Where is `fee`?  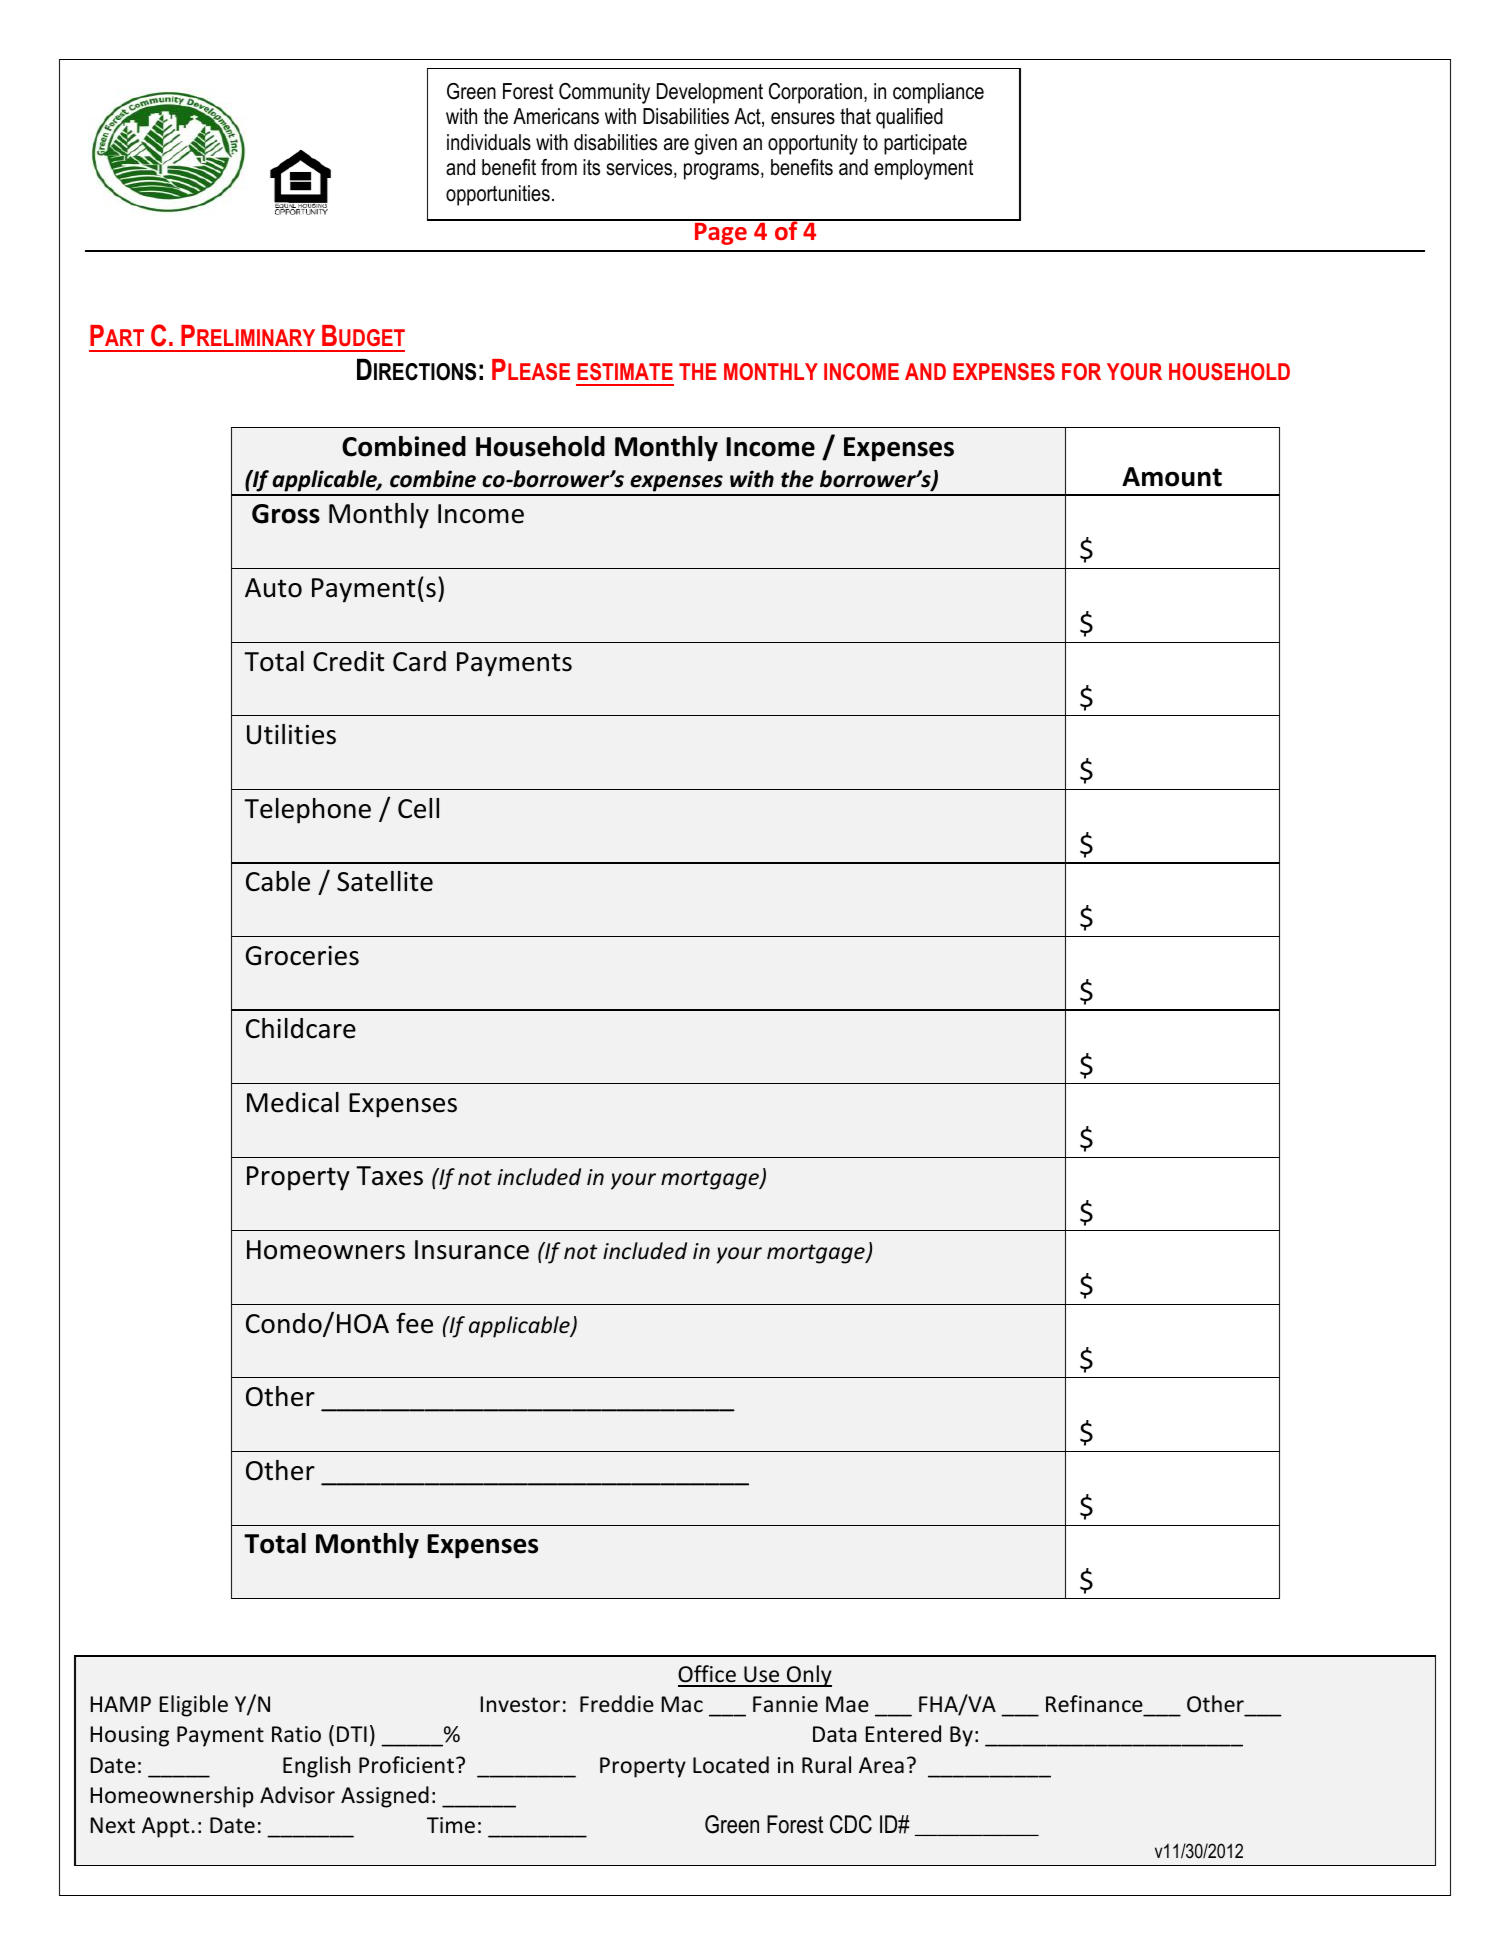 fee is located at coordinates (414, 1323).
